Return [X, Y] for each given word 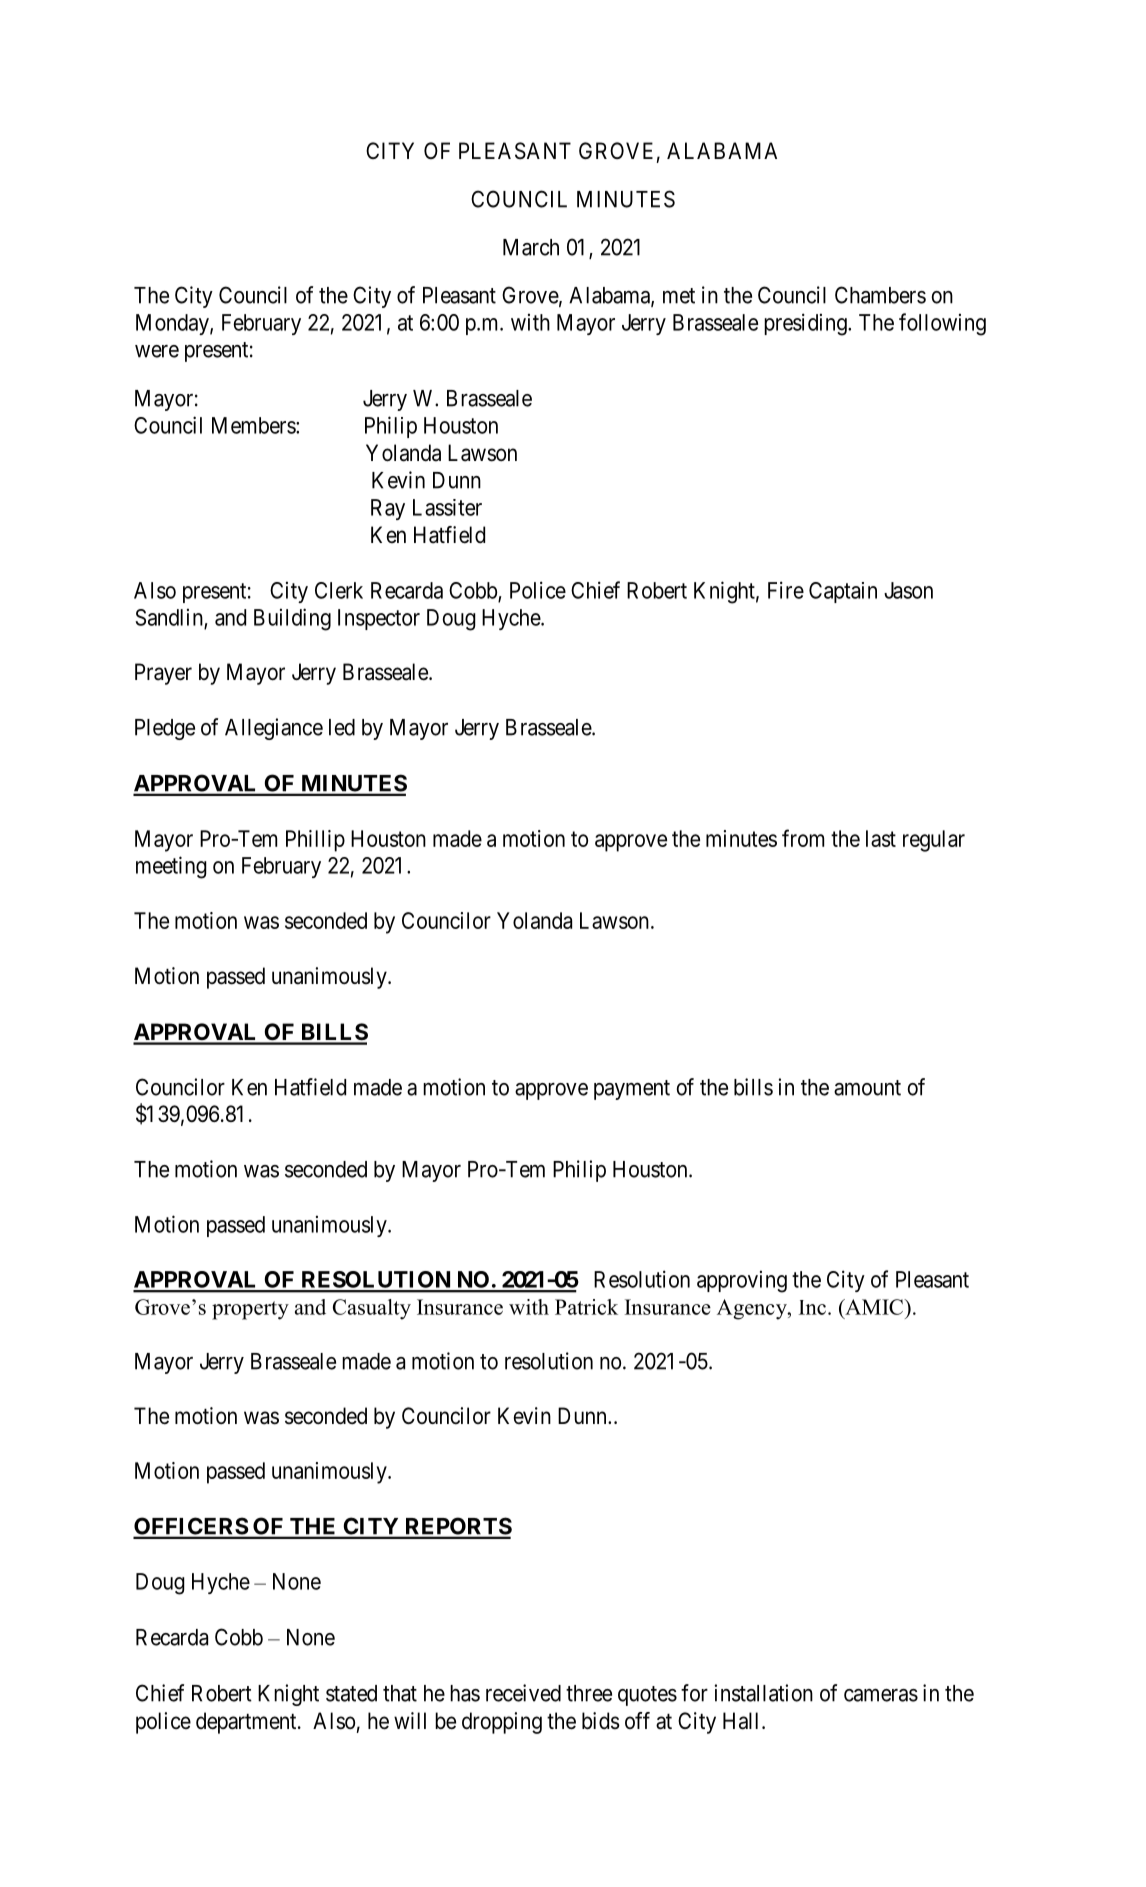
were [157, 351]
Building [292, 619]
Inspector [379, 619]
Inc [814, 1307]
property [250, 1310]
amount [867, 1088]
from [803, 838]
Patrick [586, 1307]
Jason [908, 590]
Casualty [372, 1309]
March [531, 247]
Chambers [880, 295]
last [881, 838]
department [247, 1723]
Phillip [315, 841]
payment [632, 1090]
